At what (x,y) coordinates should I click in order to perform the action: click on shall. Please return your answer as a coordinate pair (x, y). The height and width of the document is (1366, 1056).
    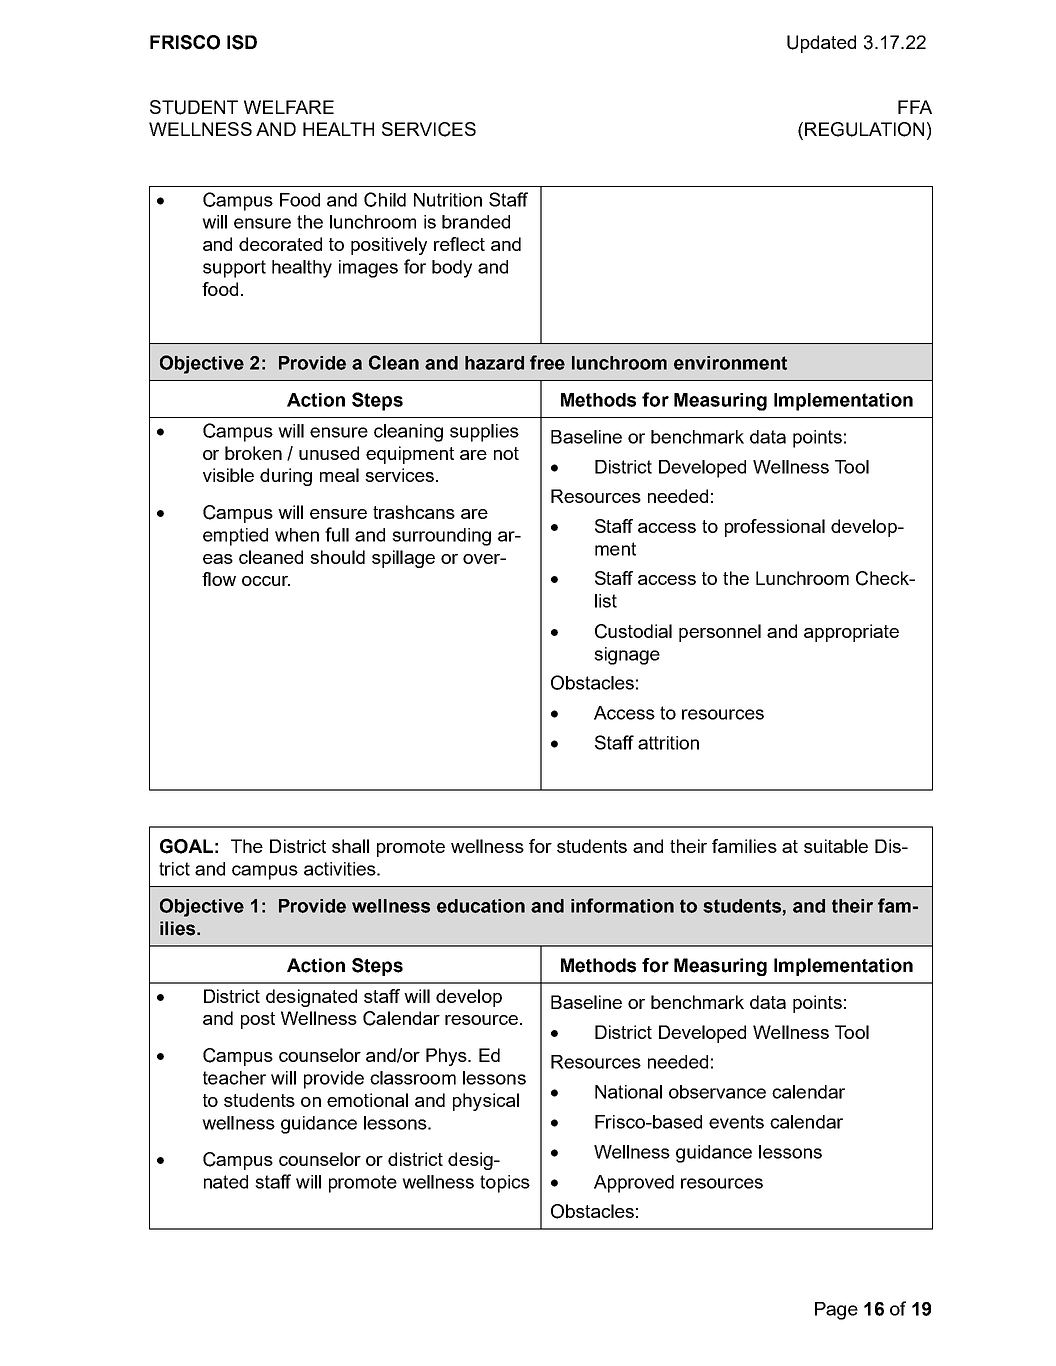
    Looking at the image, I should click on (350, 846).
